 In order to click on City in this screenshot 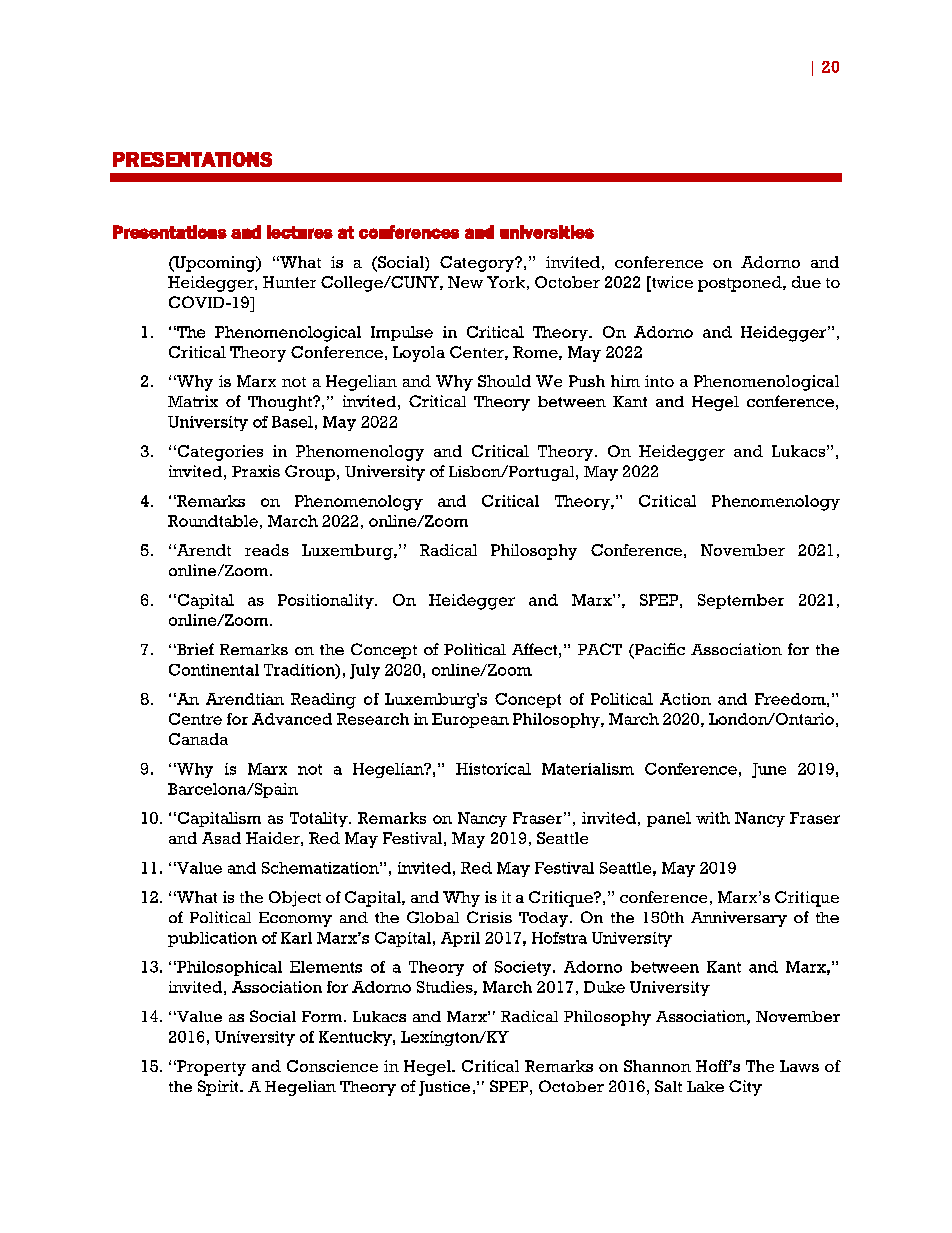, I will do `click(745, 1088)`.
